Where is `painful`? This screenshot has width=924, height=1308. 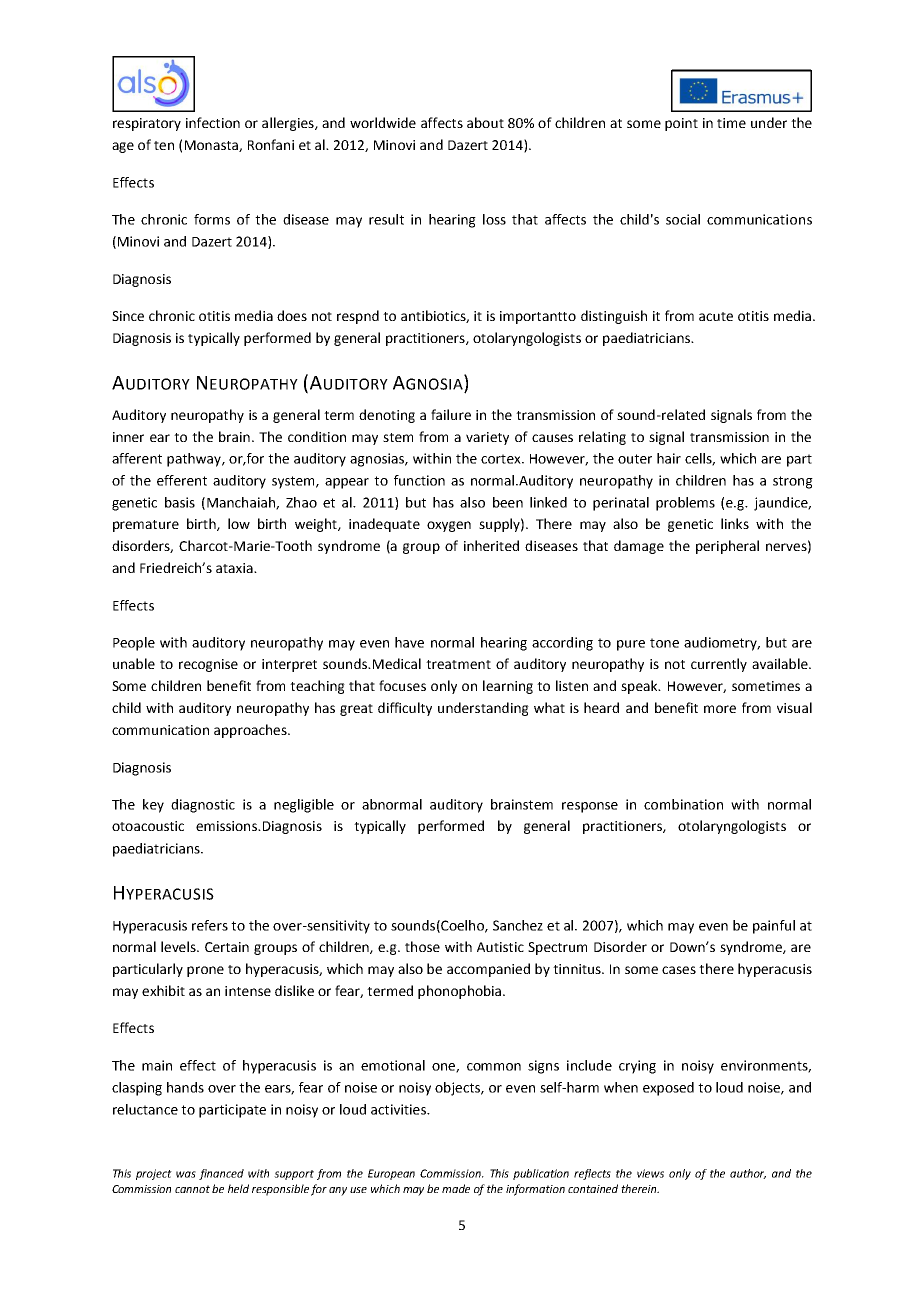 painful is located at coordinates (774, 927).
